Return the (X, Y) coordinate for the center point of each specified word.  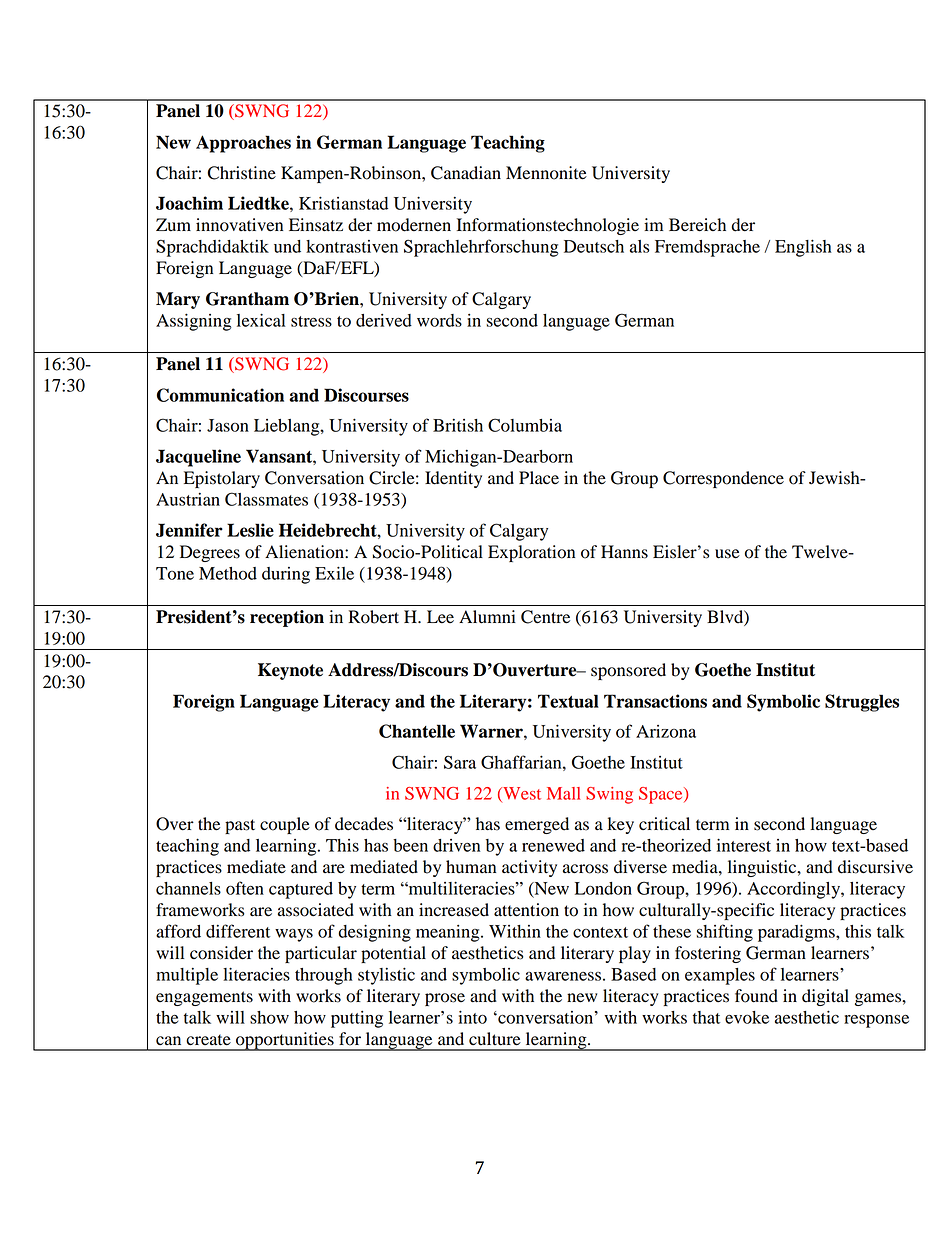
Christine (242, 173)
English (803, 248)
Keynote (290, 671)
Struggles (862, 703)
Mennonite (546, 173)
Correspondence (723, 479)
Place (539, 478)
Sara (460, 762)
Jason (228, 425)
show (269, 1017)
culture (495, 1039)
